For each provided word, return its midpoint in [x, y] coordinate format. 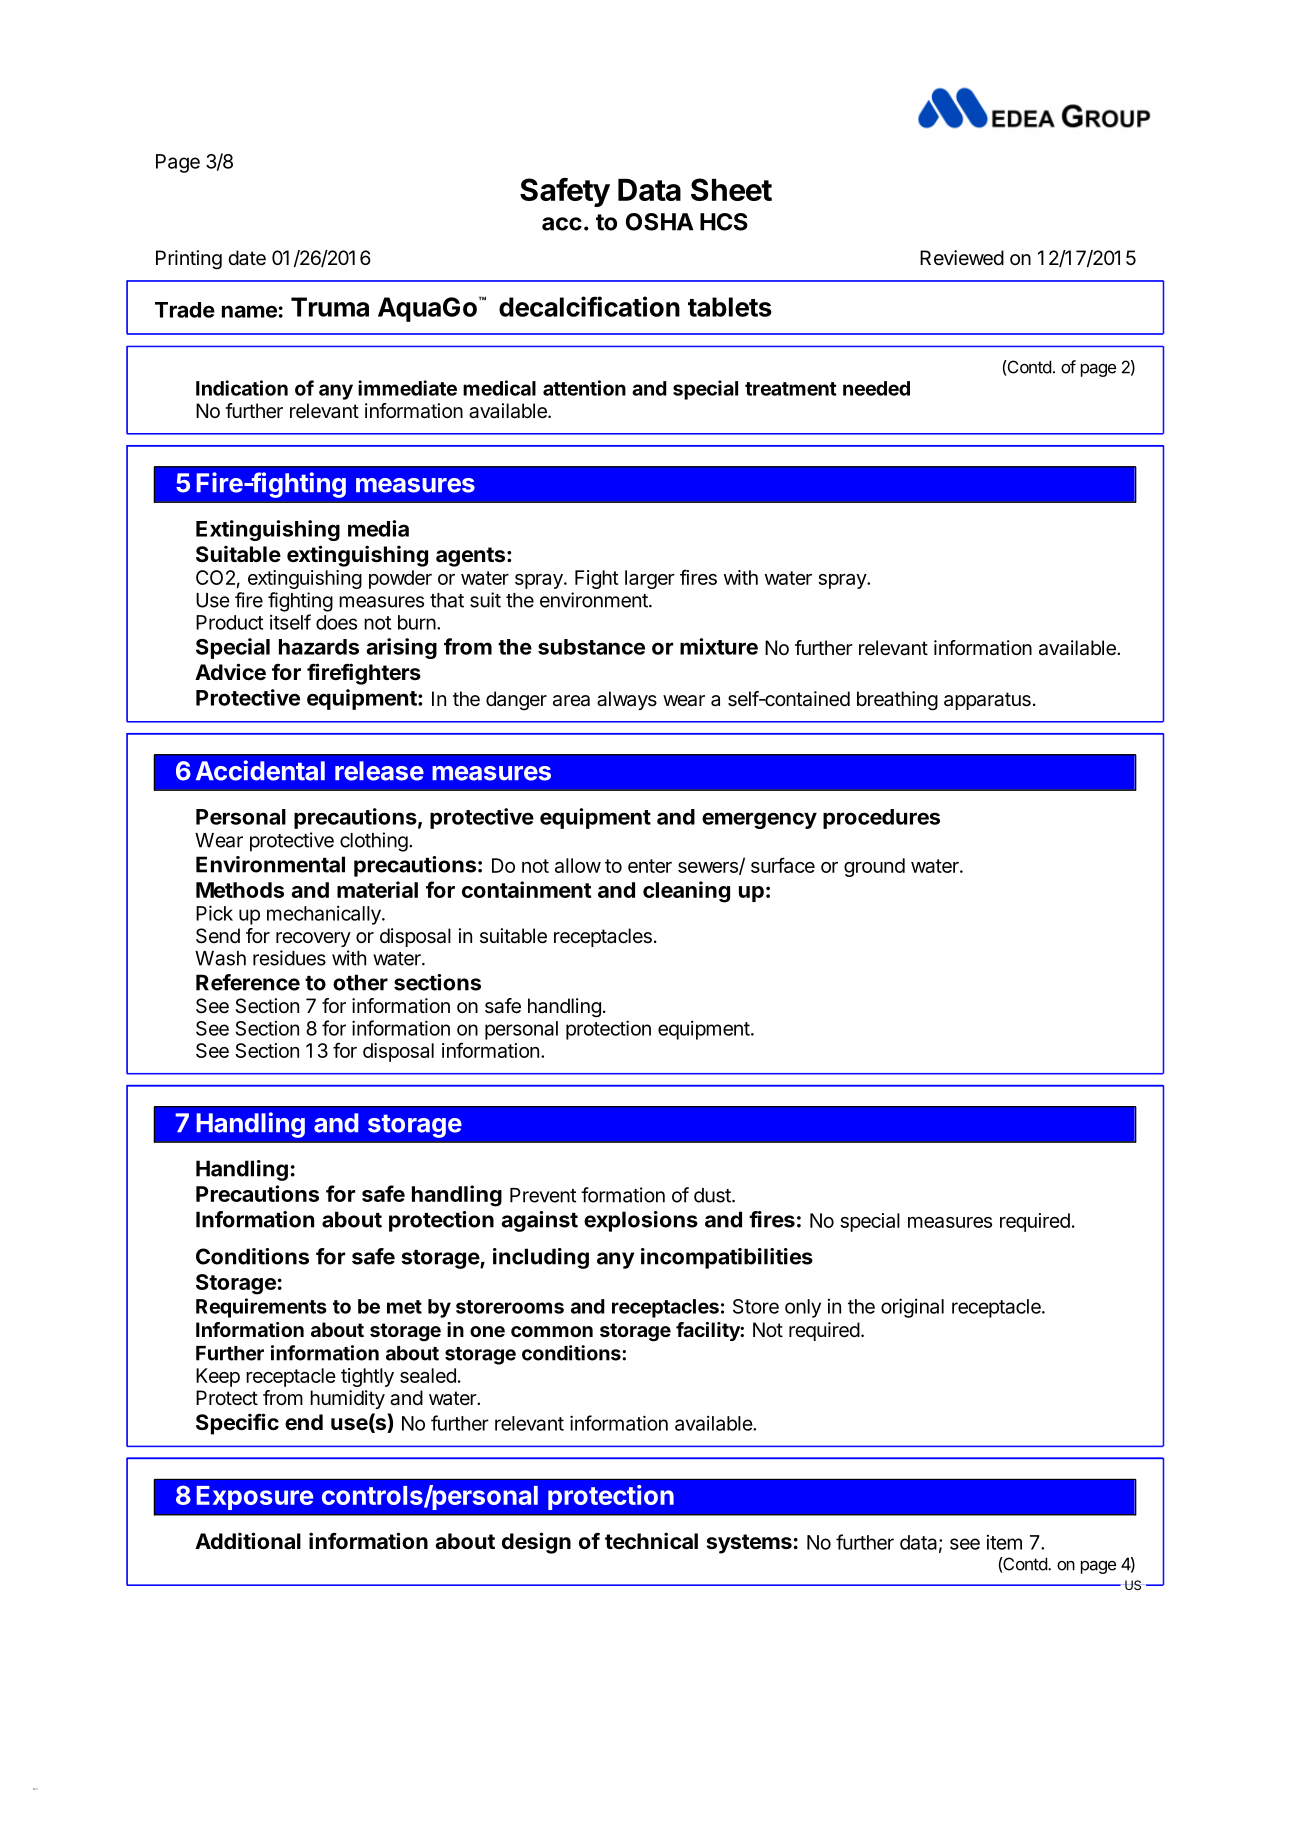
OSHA [660, 222]
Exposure [255, 1498]
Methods [240, 890]
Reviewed [962, 258]
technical [651, 1541]
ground [874, 867]
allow [578, 865]
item [1004, 1542]
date [247, 258]
